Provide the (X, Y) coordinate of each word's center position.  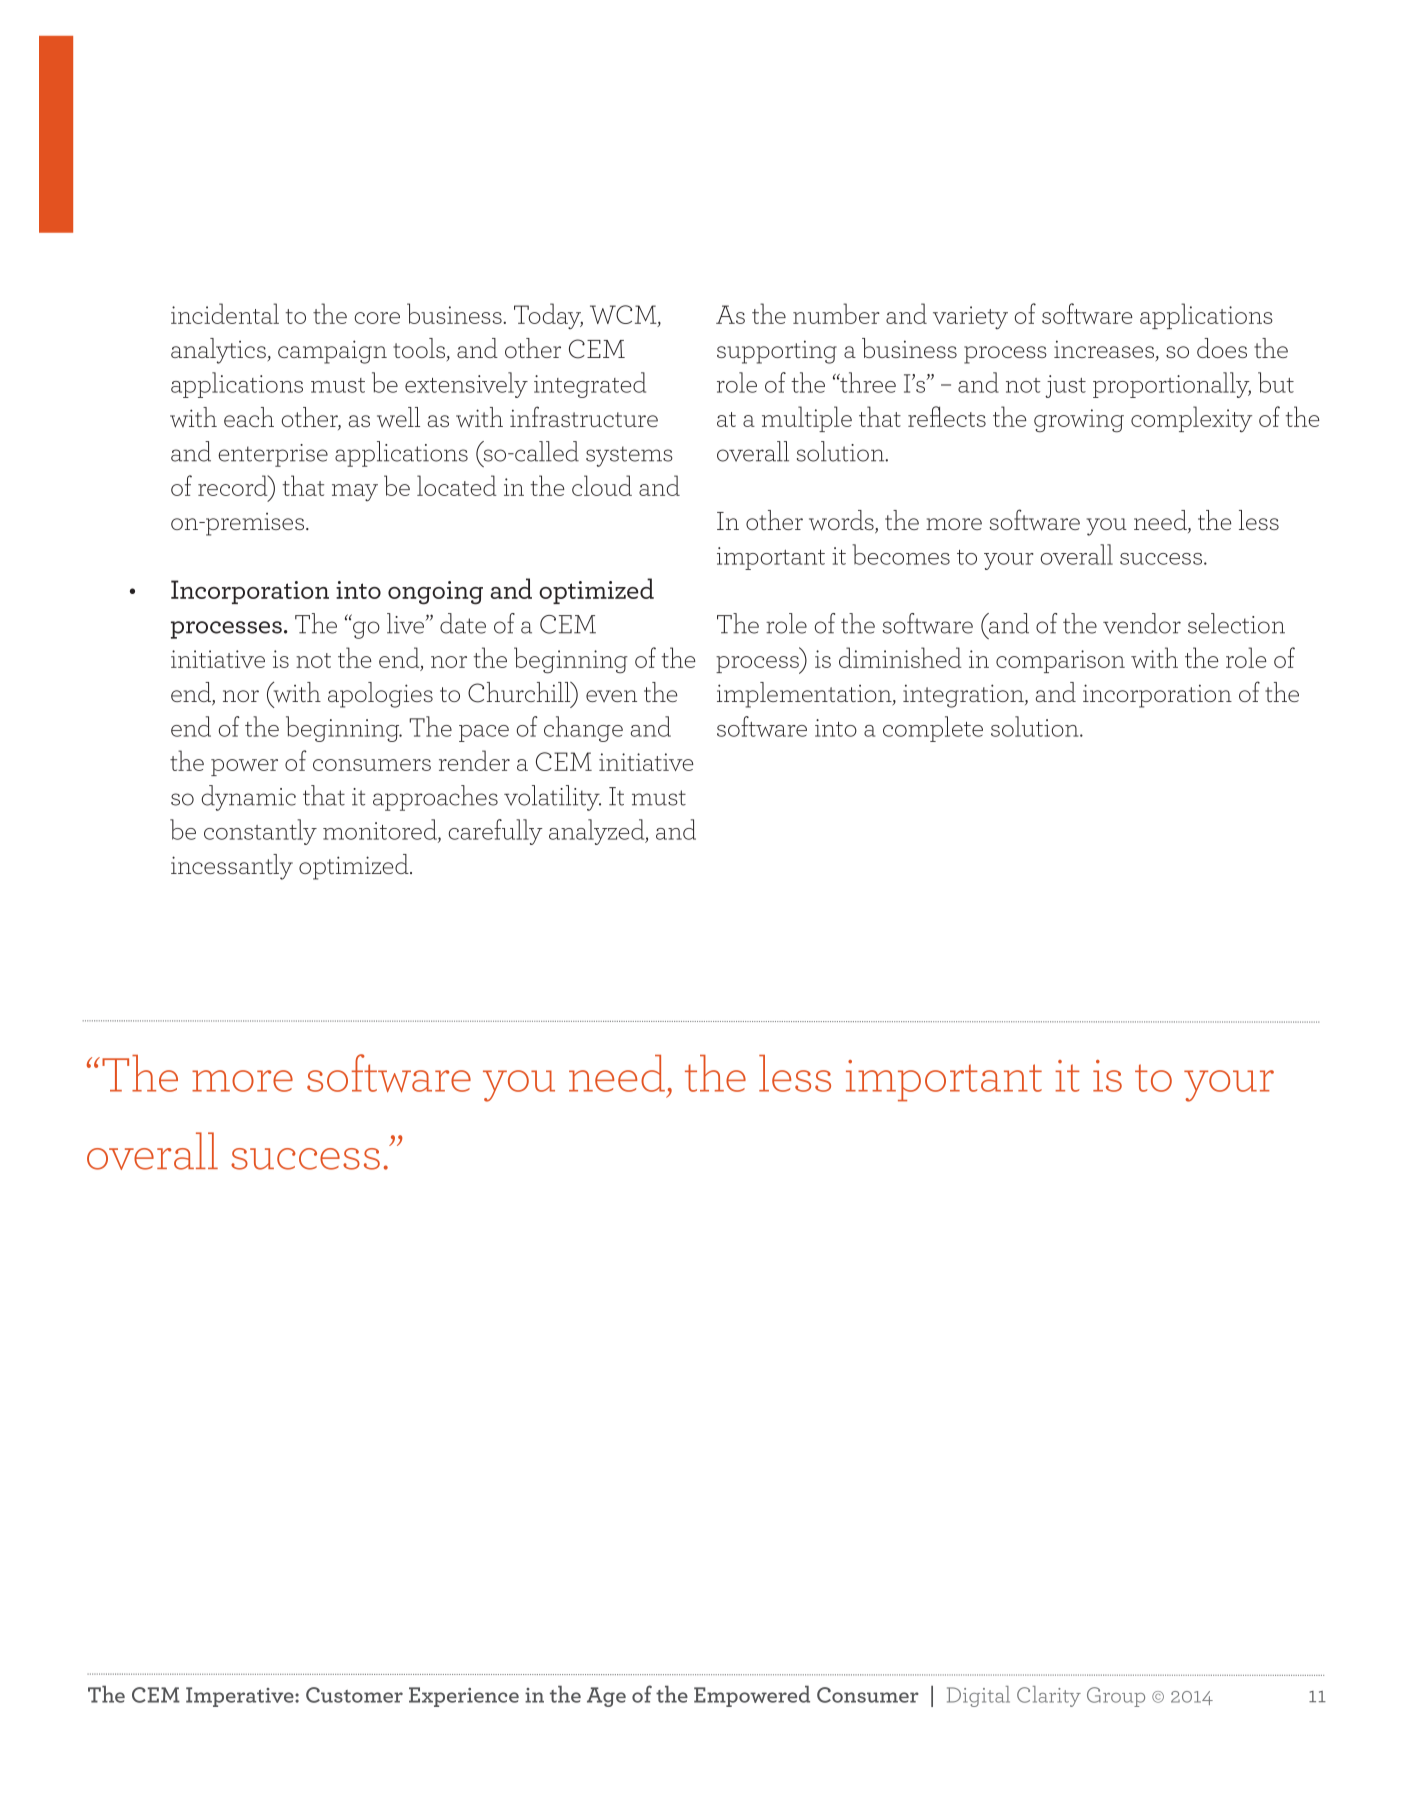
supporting (777, 352)
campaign (332, 352)
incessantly (232, 867)
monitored (381, 830)
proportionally (1172, 385)
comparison (1060, 661)
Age (606, 1697)
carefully (495, 832)
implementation (805, 695)
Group (1116, 1697)
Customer (354, 1695)
